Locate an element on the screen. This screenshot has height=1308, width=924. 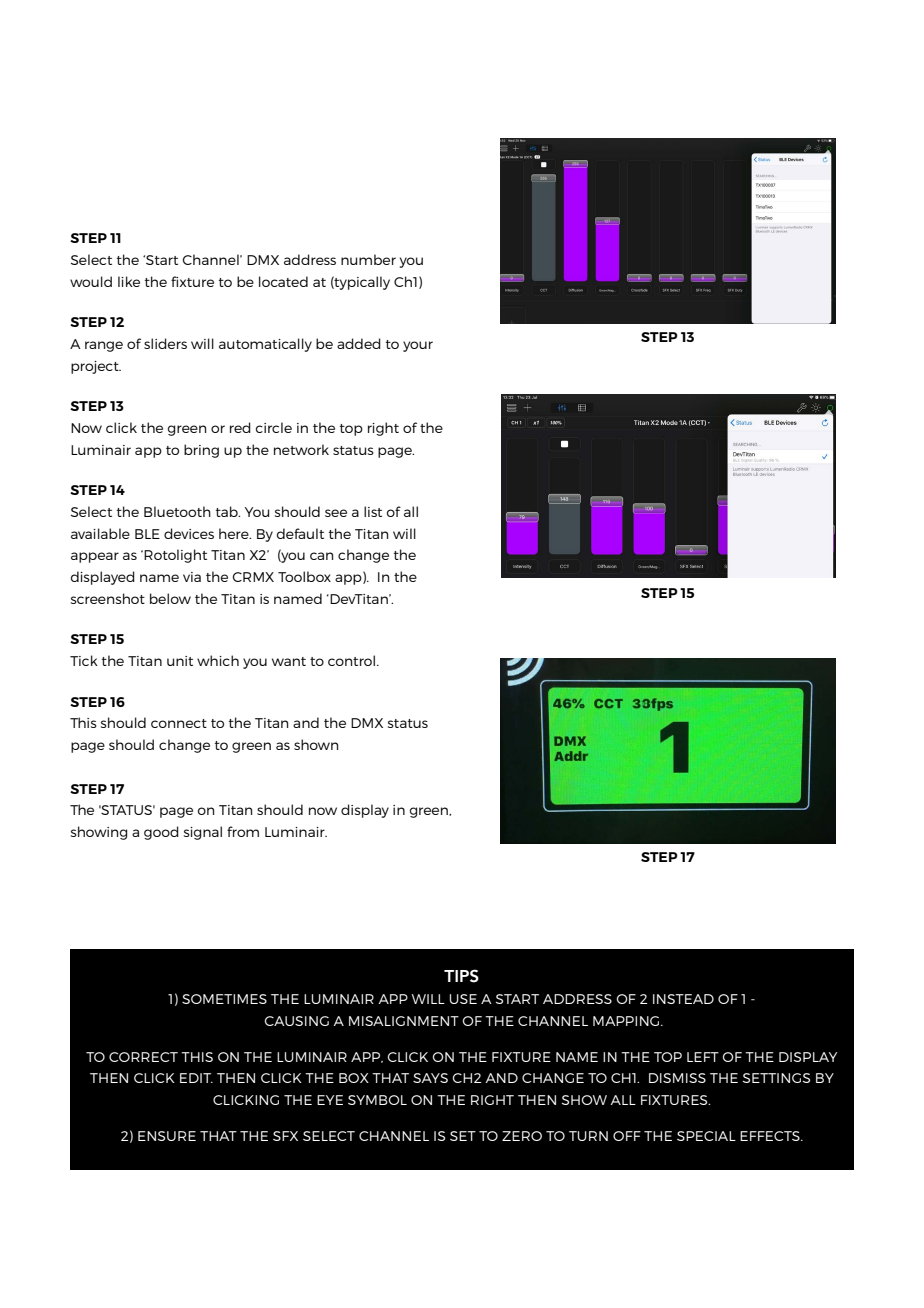
TIPS is located at coordinates (461, 976).
